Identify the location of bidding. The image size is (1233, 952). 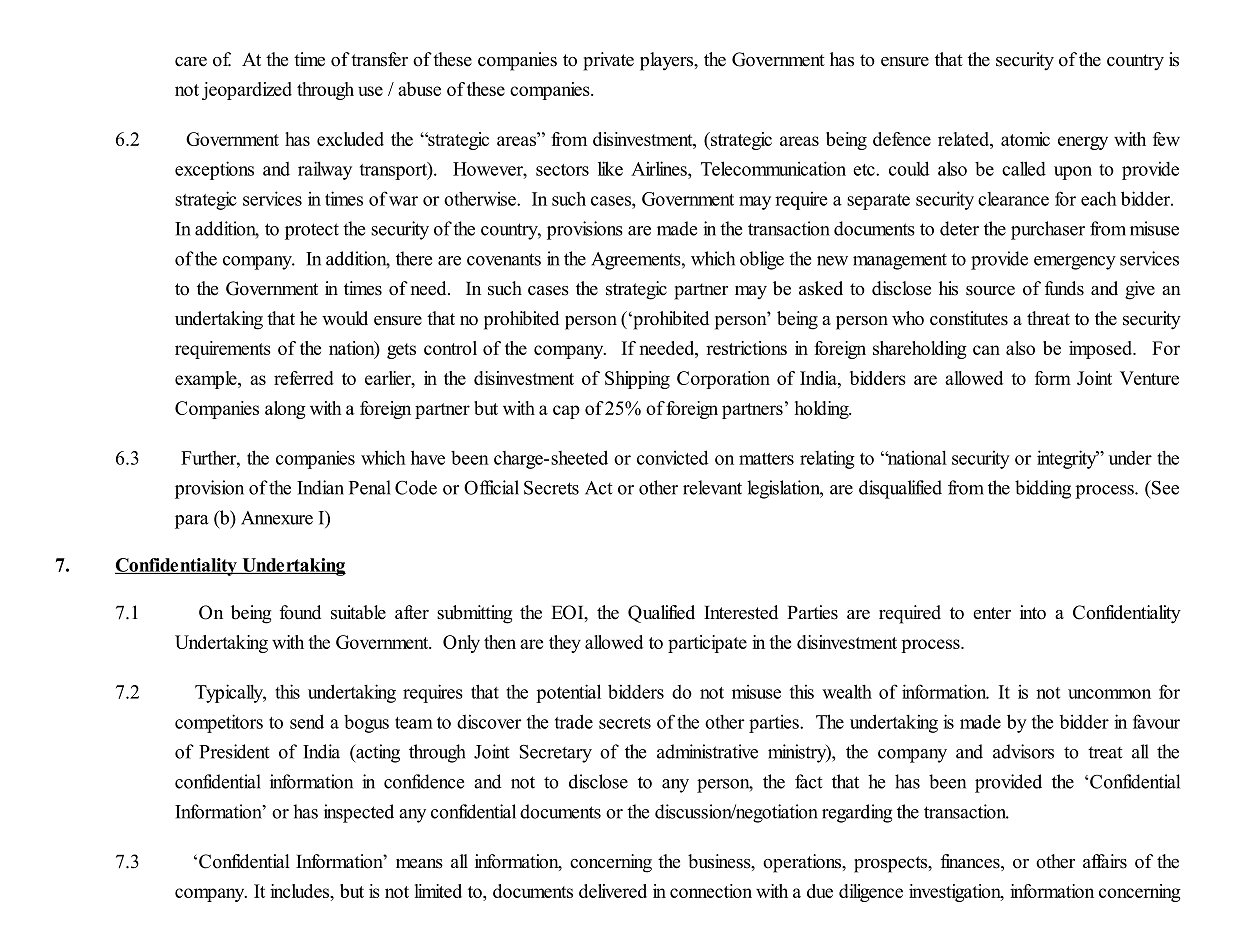
(1043, 489).
